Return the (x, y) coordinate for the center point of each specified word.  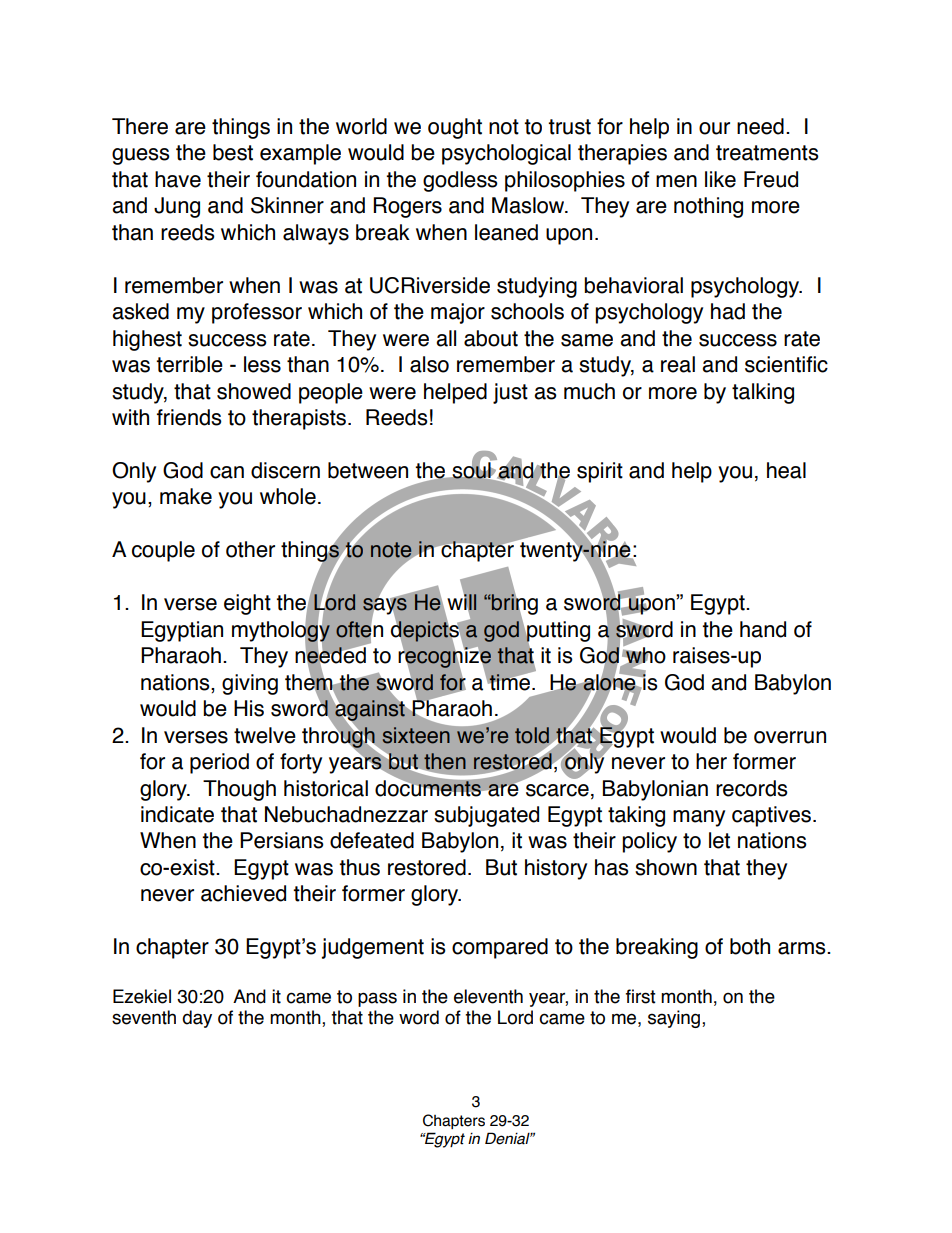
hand (763, 629)
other (250, 549)
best (233, 152)
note (392, 551)
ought (455, 128)
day (197, 1019)
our (714, 128)
